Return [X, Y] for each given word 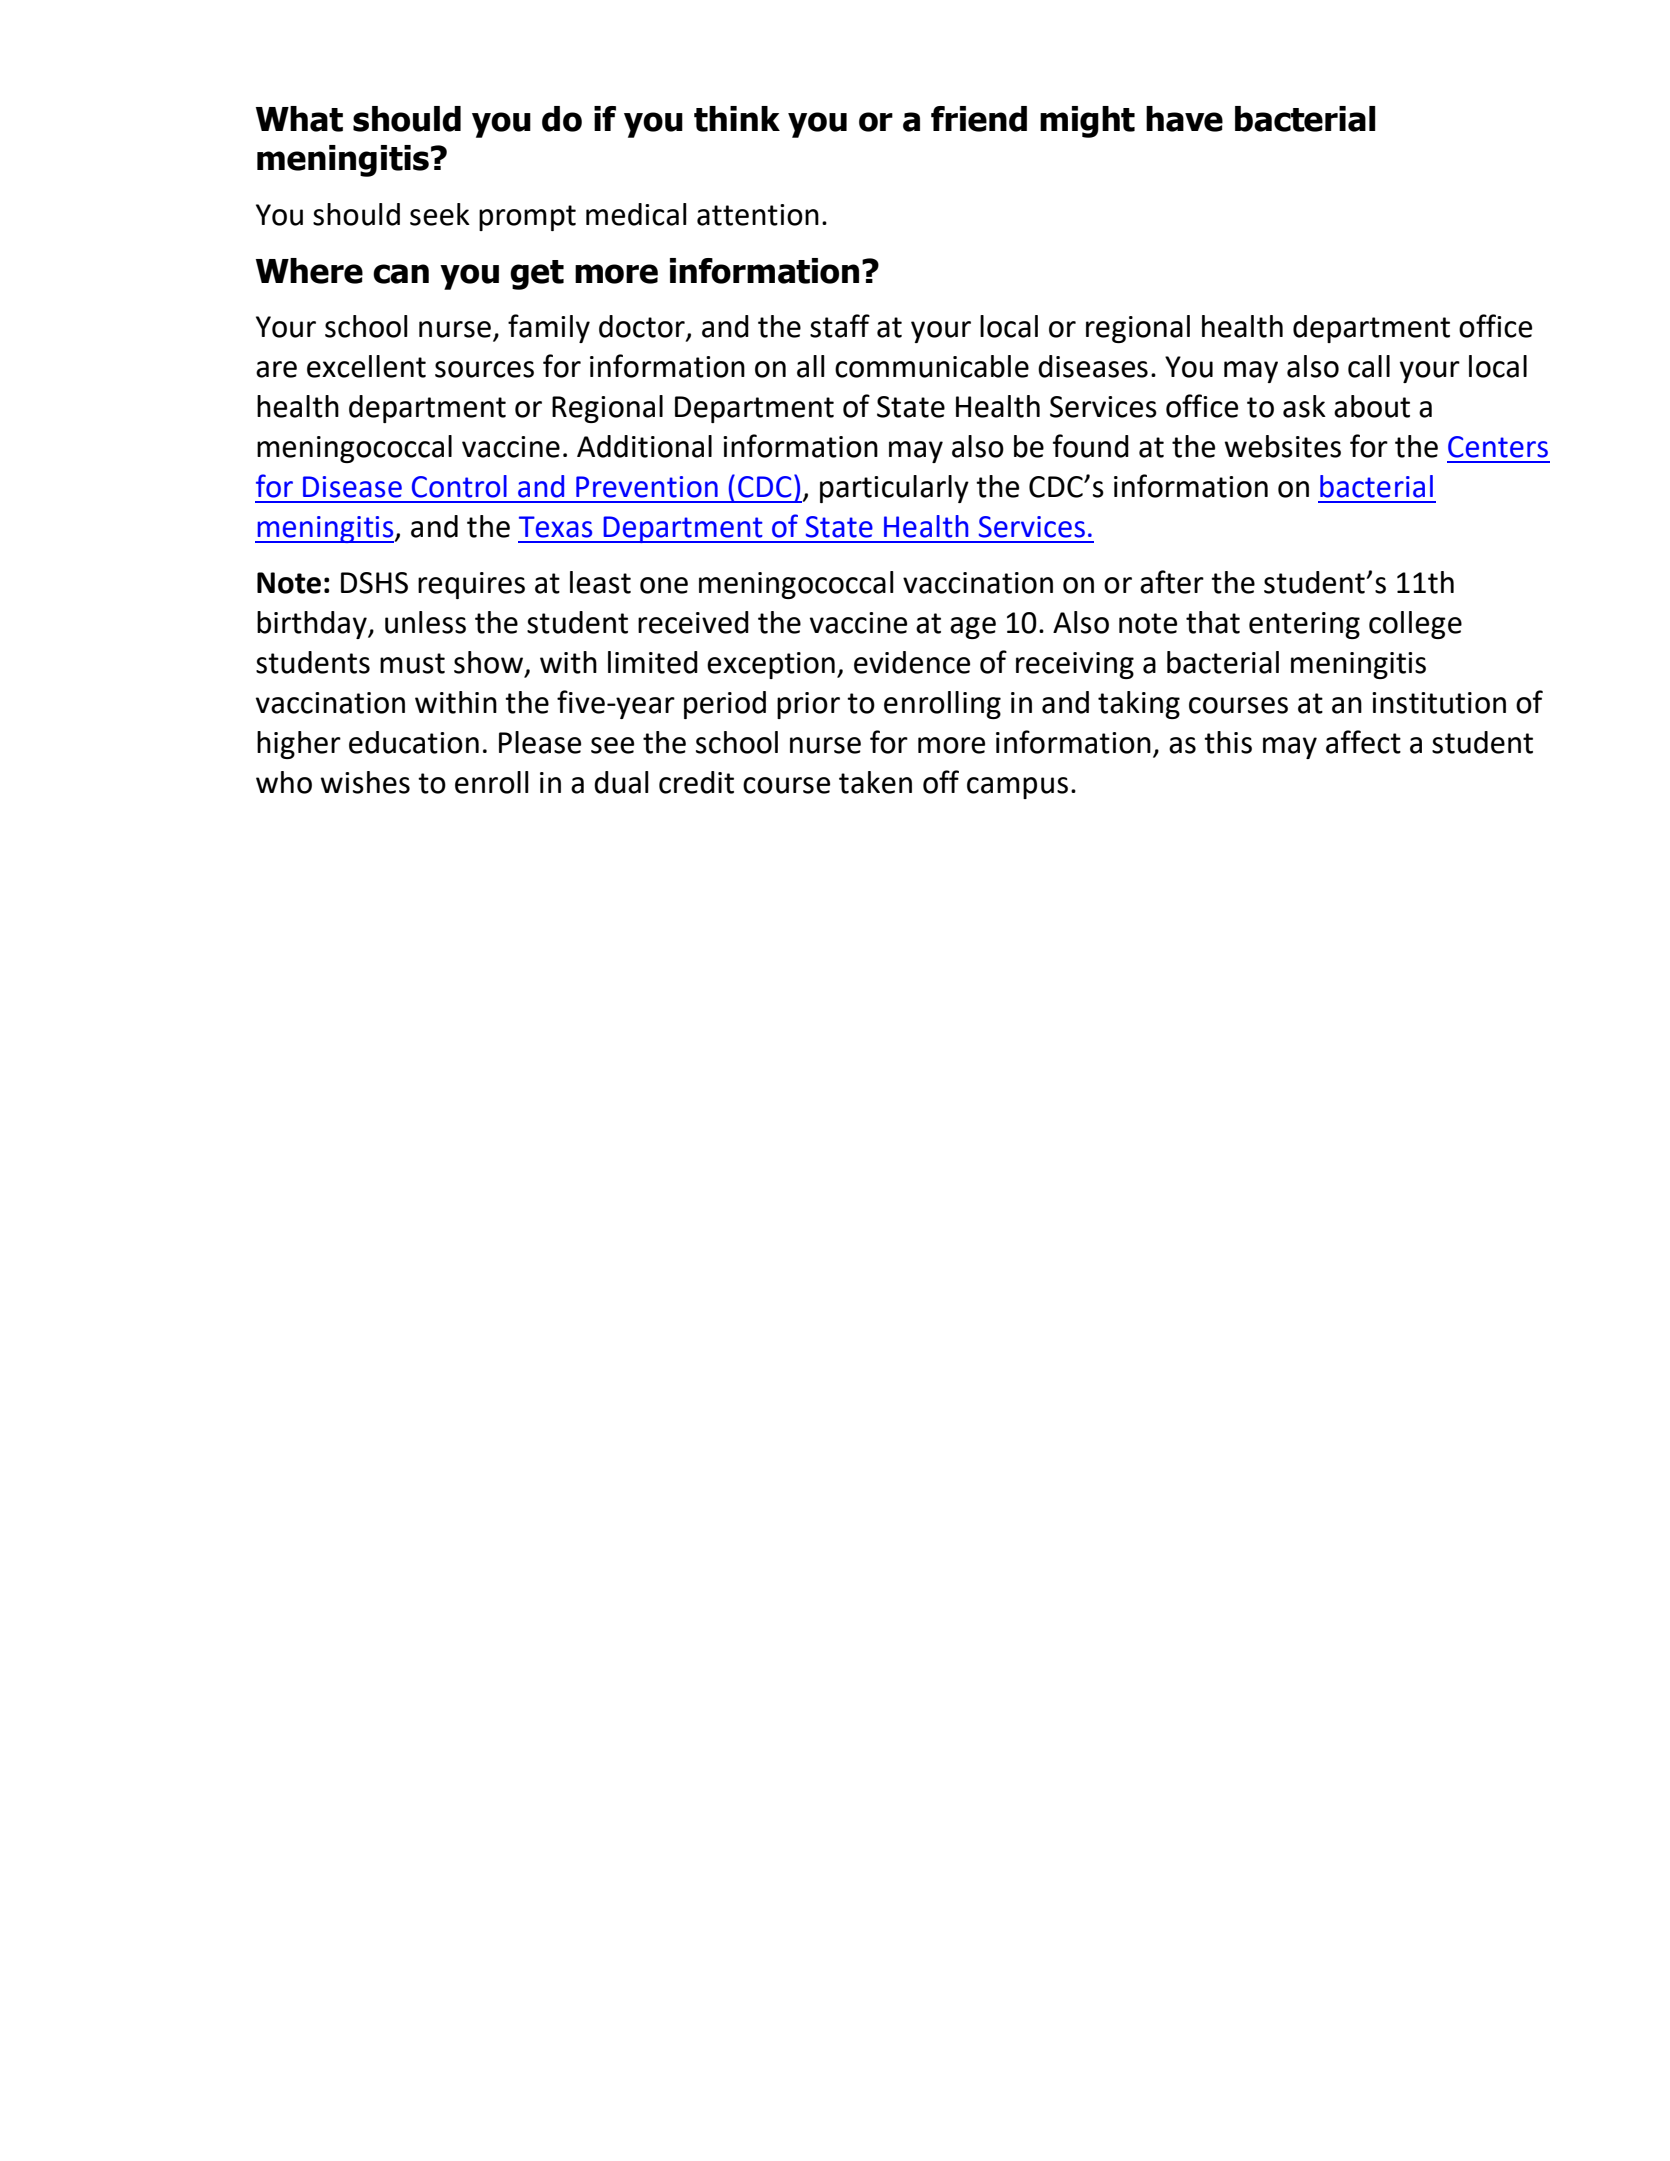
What [299, 119]
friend [979, 119]
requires [471, 585]
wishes [365, 782]
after [1172, 582]
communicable [932, 366]
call [1369, 366]
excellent [366, 366]
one [664, 585]
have [1184, 119]
